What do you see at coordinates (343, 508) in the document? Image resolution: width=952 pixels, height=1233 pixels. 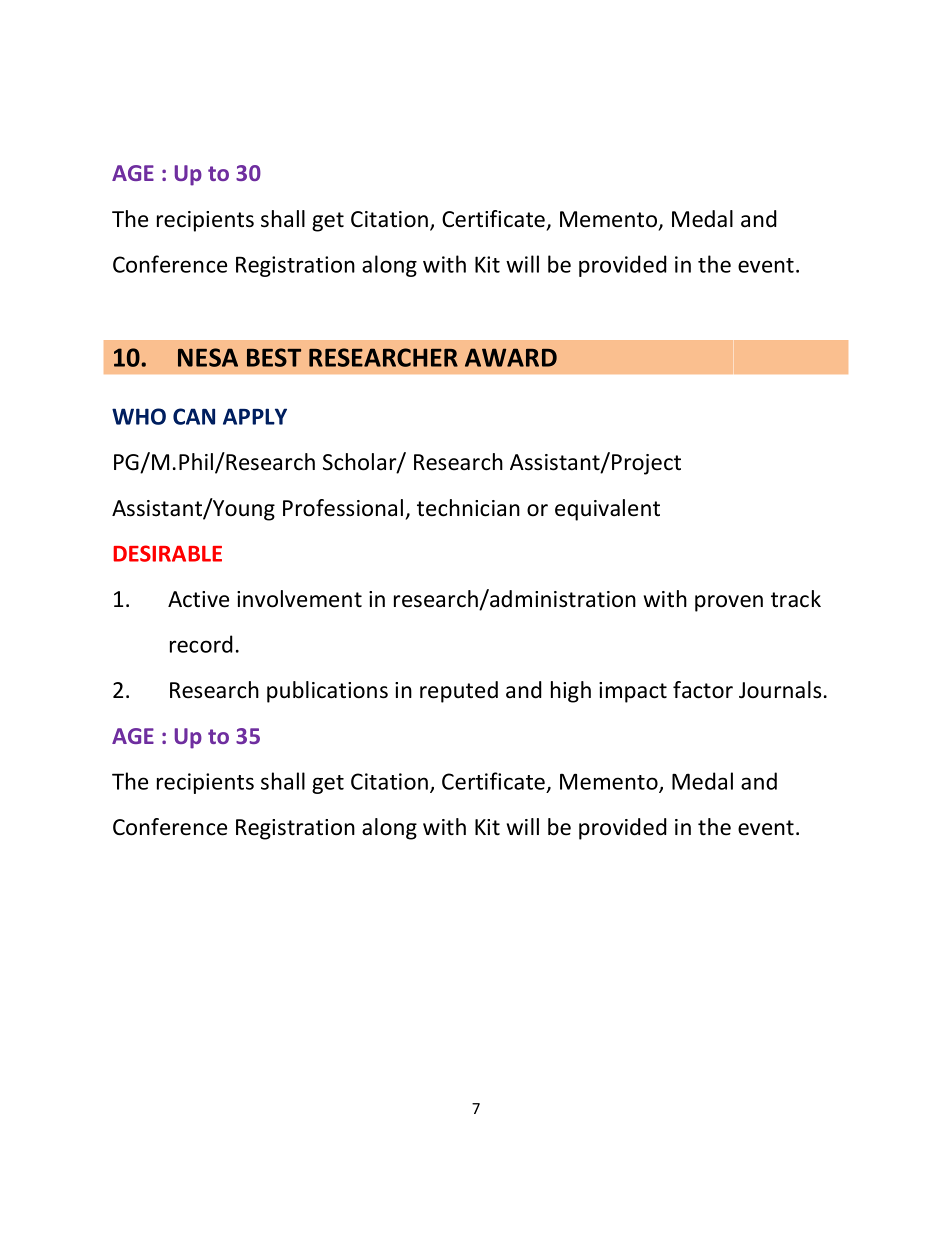 I see `Professional` at bounding box center [343, 508].
